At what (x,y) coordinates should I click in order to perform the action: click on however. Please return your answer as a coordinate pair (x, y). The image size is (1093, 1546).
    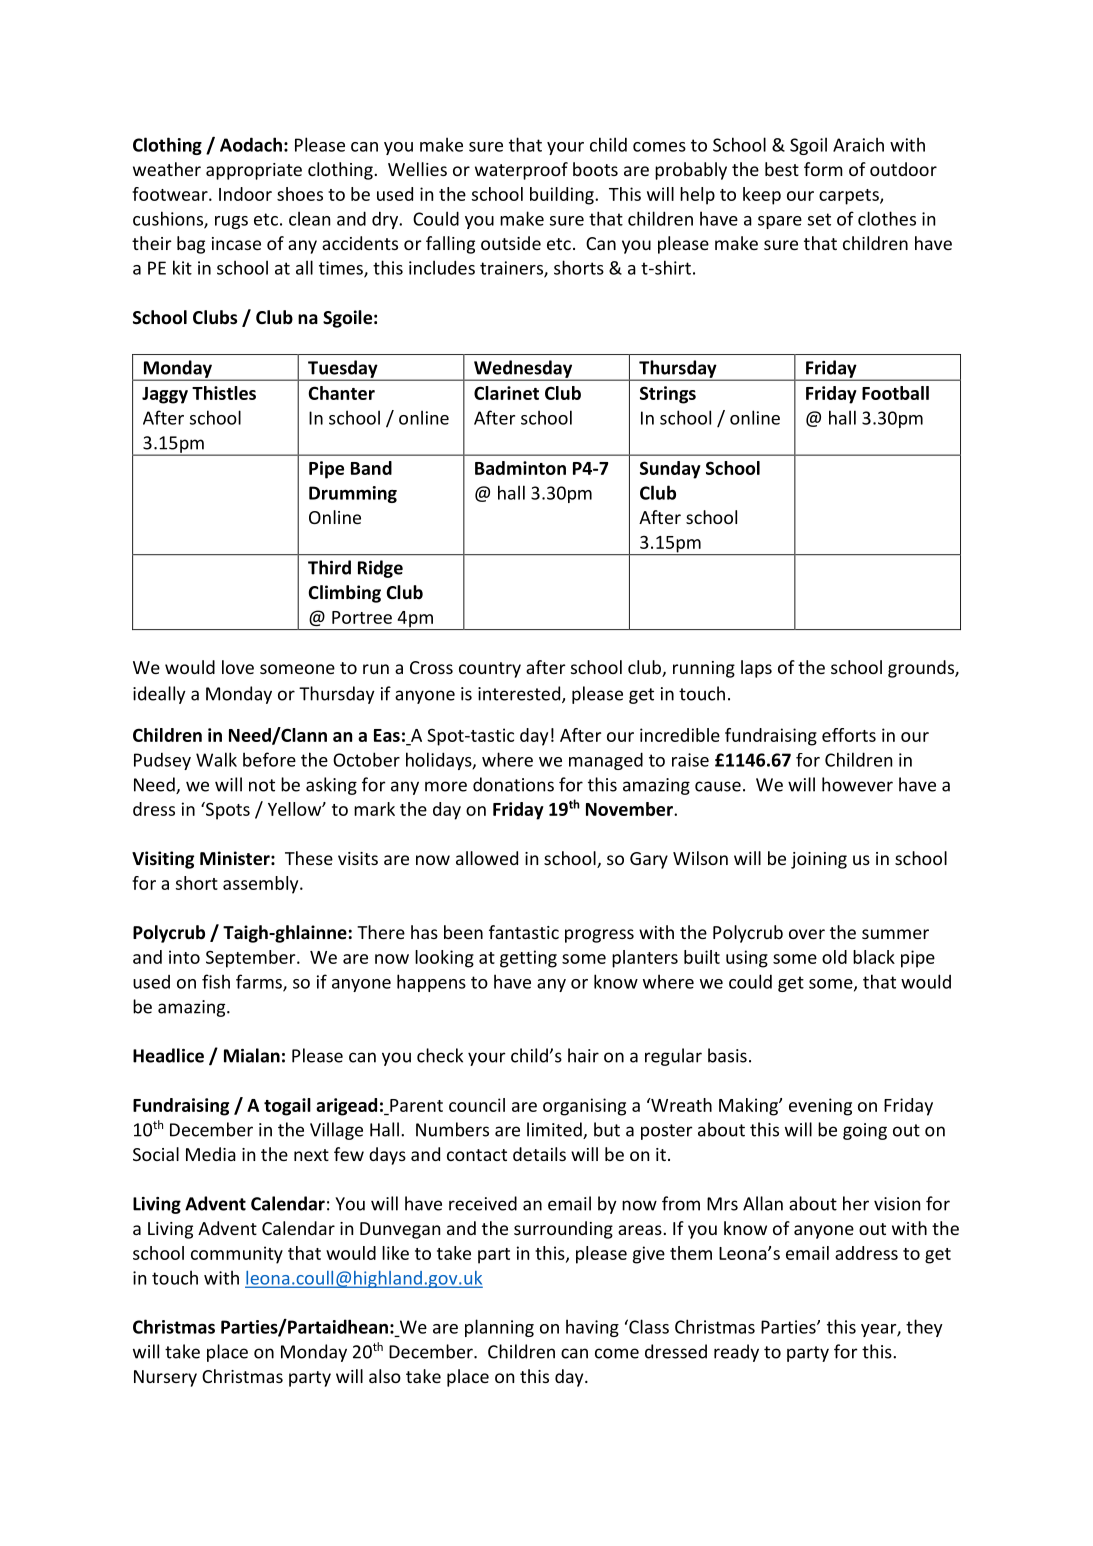
    Looking at the image, I should click on (857, 784).
